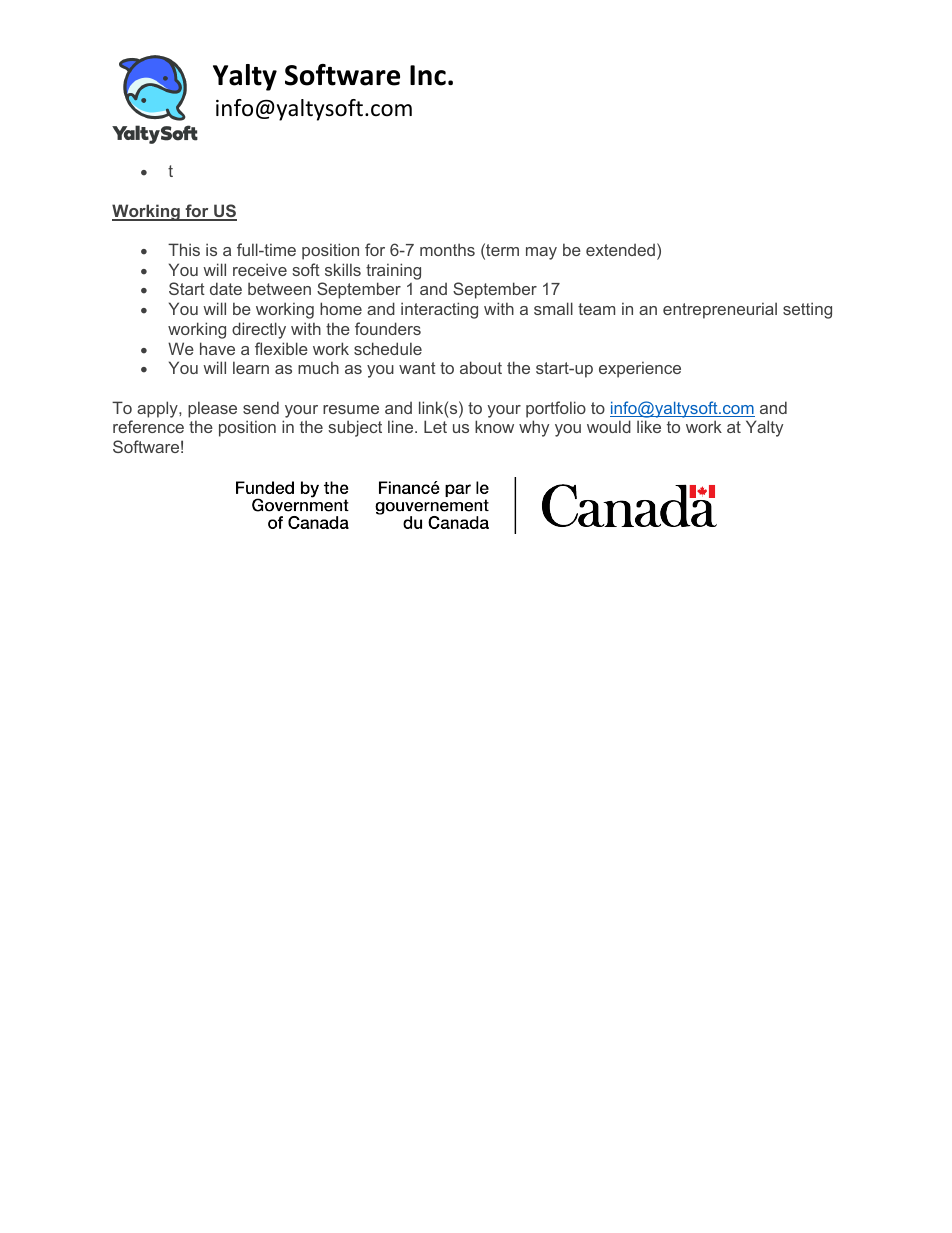 The image size is (952, 1233). I want to click on entrepreneurial, so click(720, 310).
